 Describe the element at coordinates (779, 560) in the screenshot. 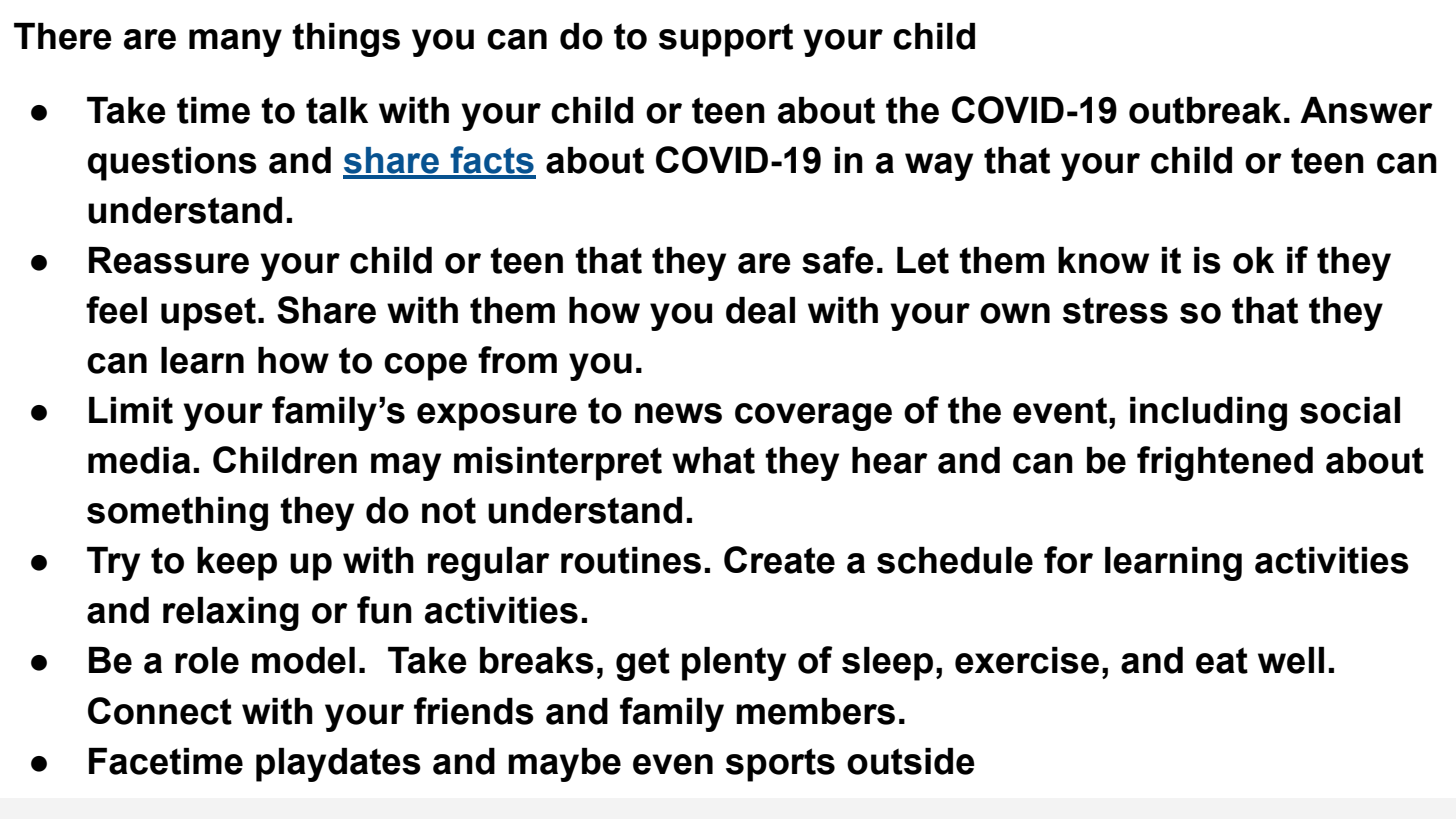

I see `Create` at that location.
